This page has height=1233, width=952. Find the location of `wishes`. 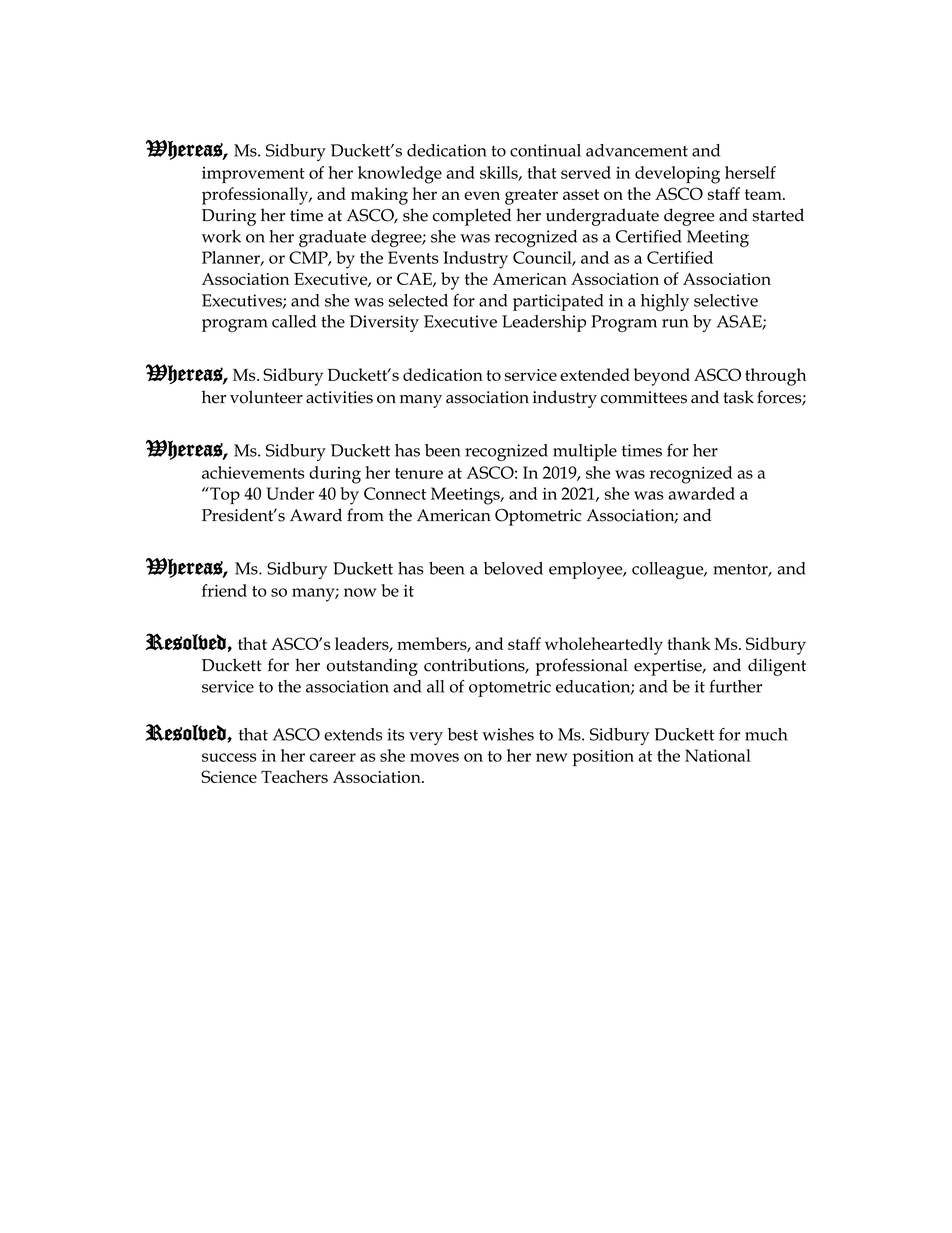

wishes is located at coordinates (508, 734).
